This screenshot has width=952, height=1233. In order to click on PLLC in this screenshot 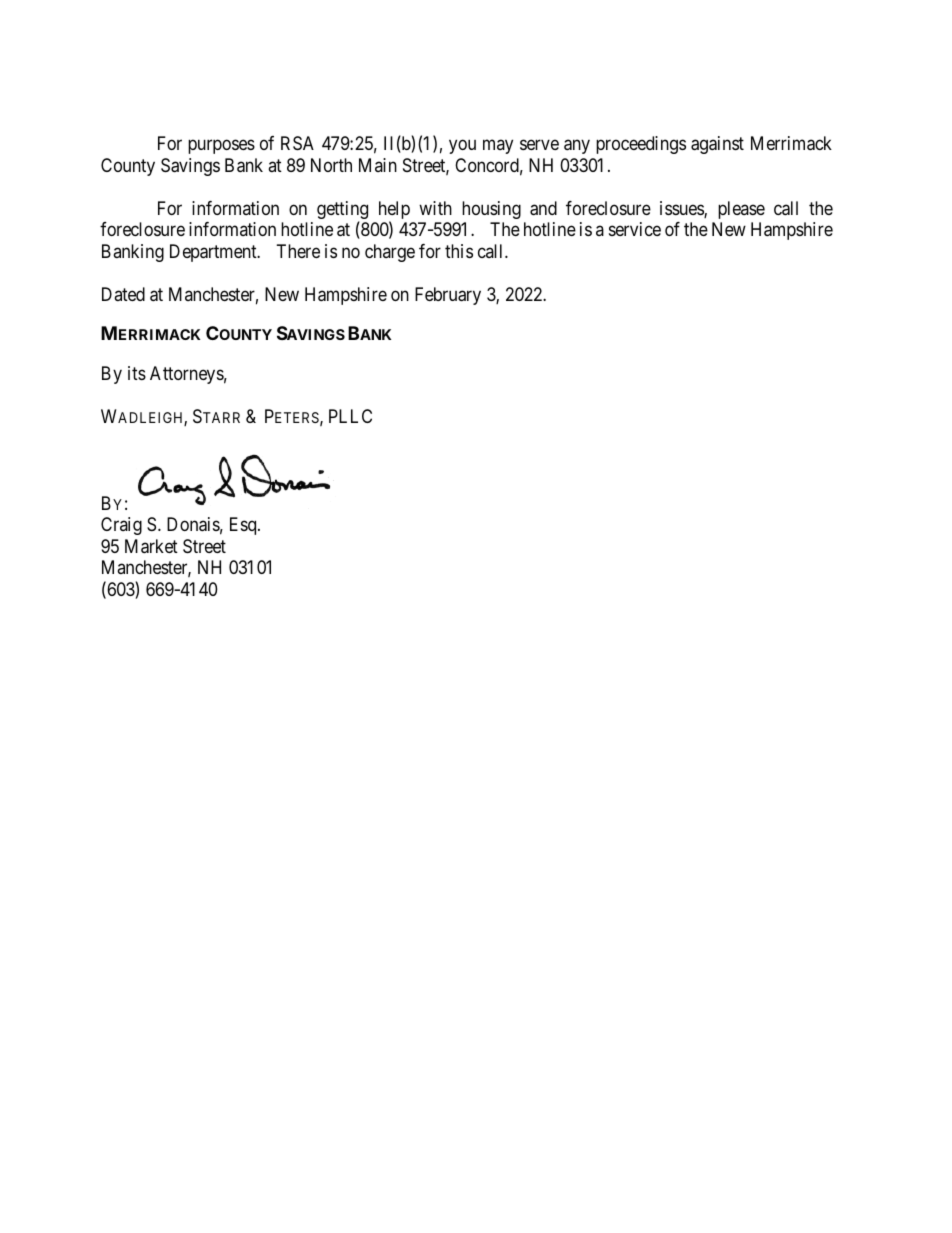, I will do `click(350, 416)`.
